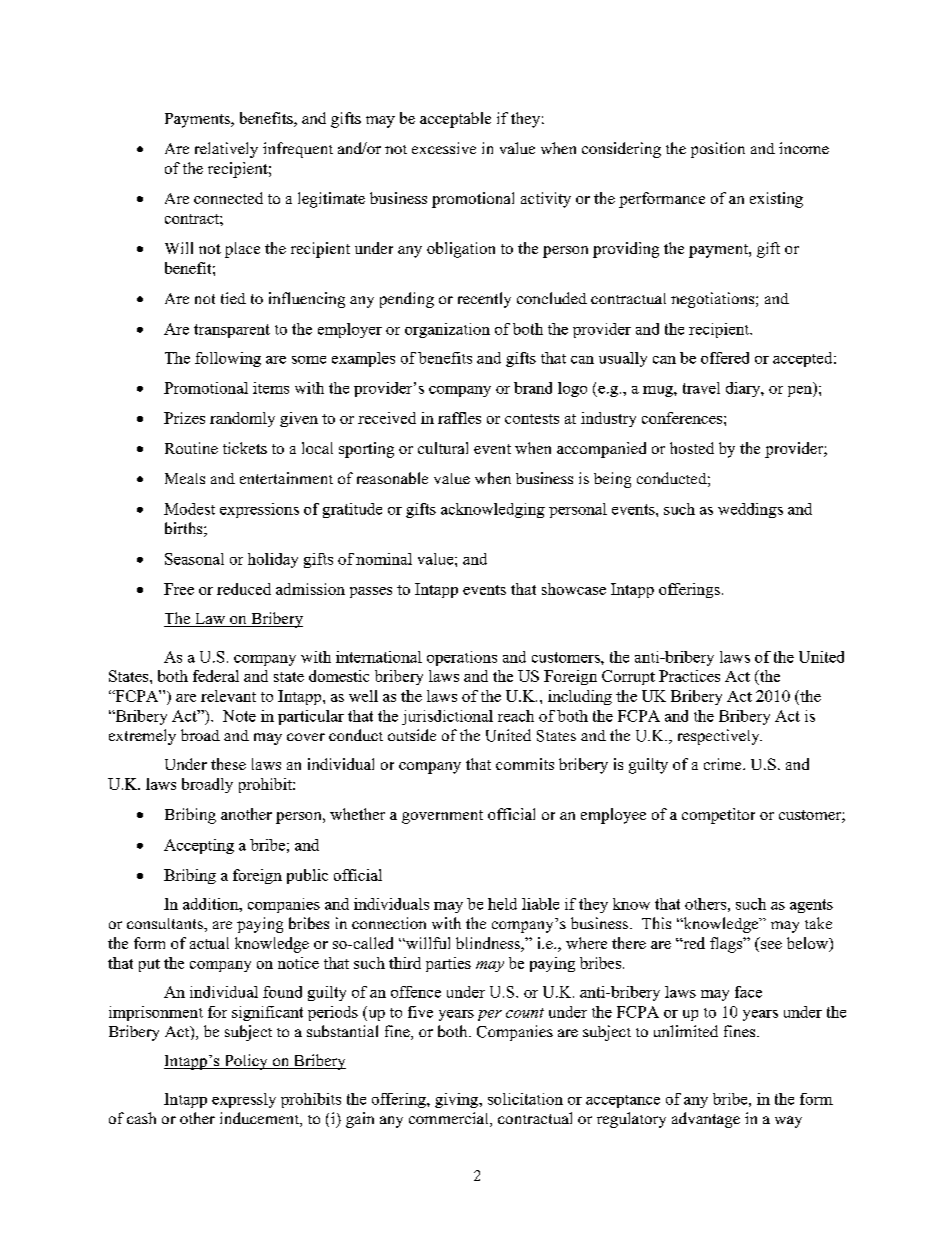  Describe the element at coordinates (244, 589) in the page. I see `reduced` at that location.
